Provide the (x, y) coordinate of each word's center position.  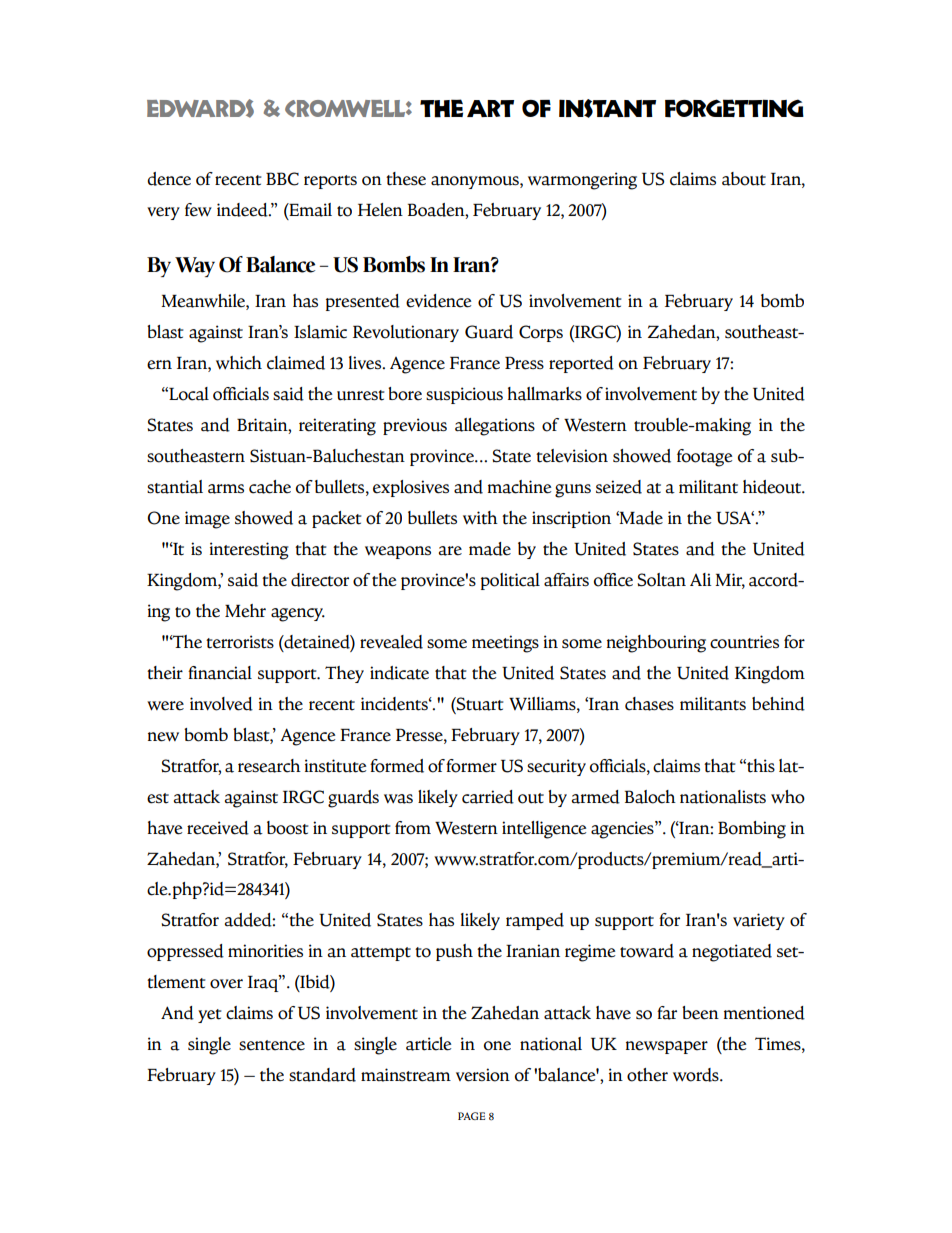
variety (759, 921)
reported (581, 364)
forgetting (734, 108)
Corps (541, 333)
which (239, 363)
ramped (535, 921)
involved (221, 704)
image (207, 520)
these (406, 179)
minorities (265, 951)
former (471, 766)
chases (649, 704)
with (480, 518)
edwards (200, 108)
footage (704, 458)
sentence (272, 1045)
